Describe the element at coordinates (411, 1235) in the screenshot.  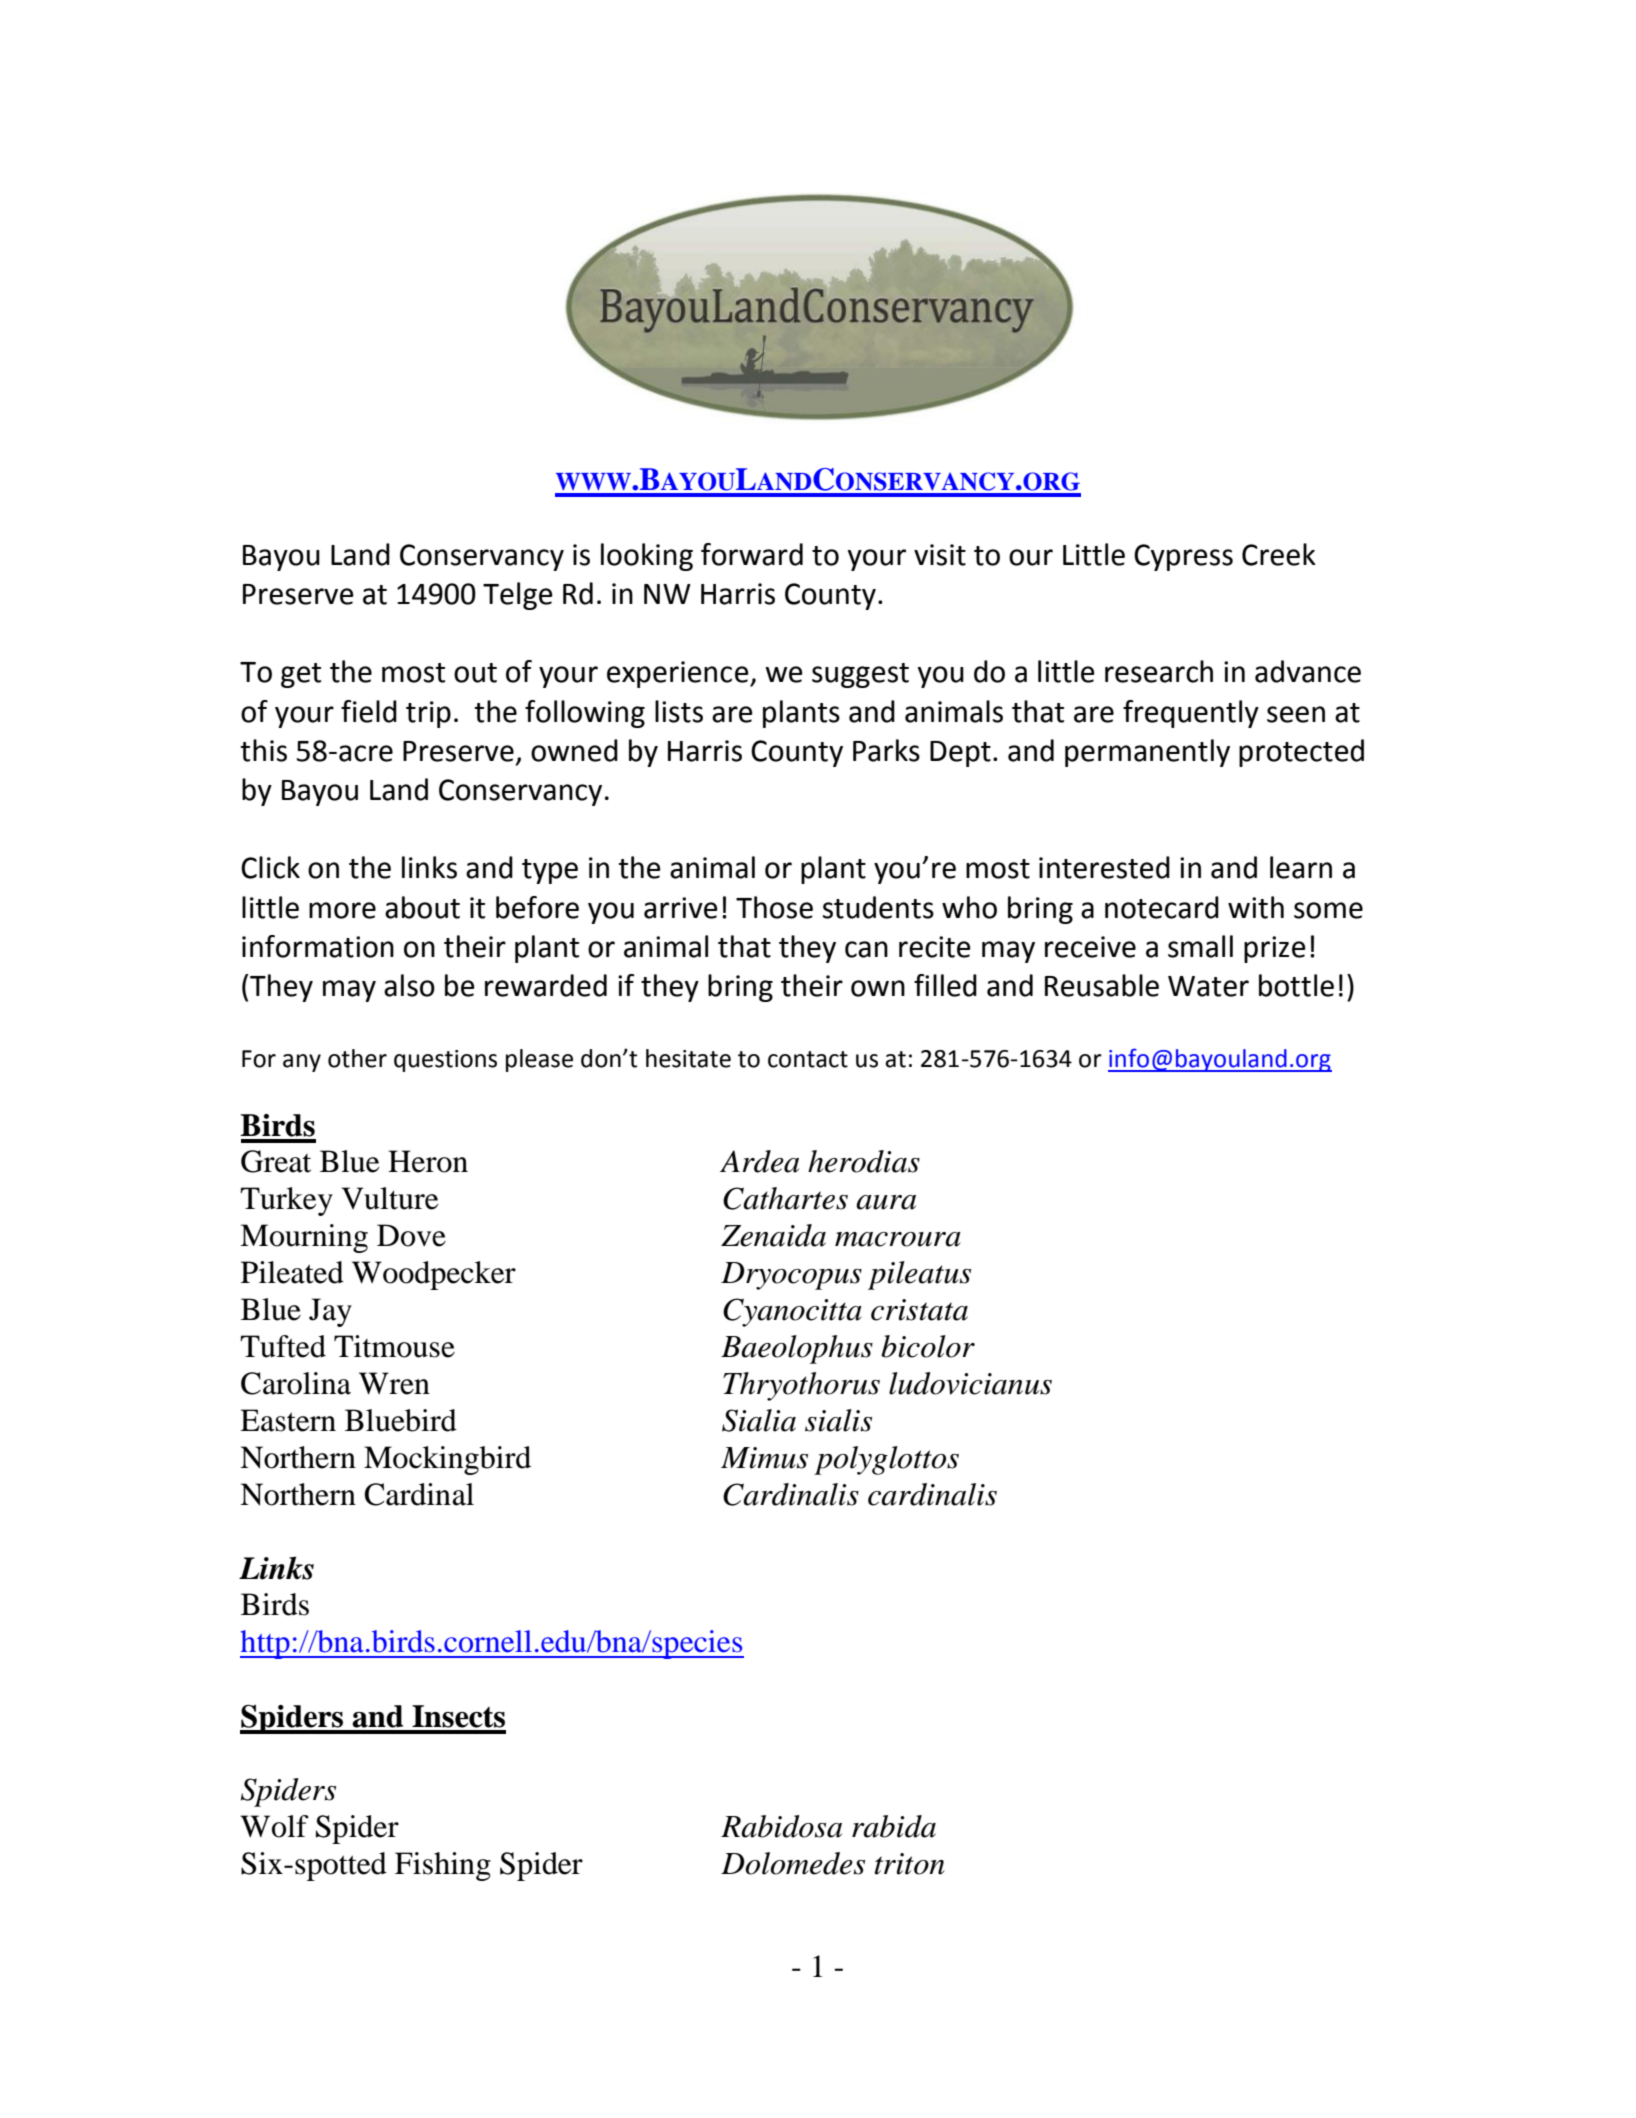
I see `Dove` at that location.
